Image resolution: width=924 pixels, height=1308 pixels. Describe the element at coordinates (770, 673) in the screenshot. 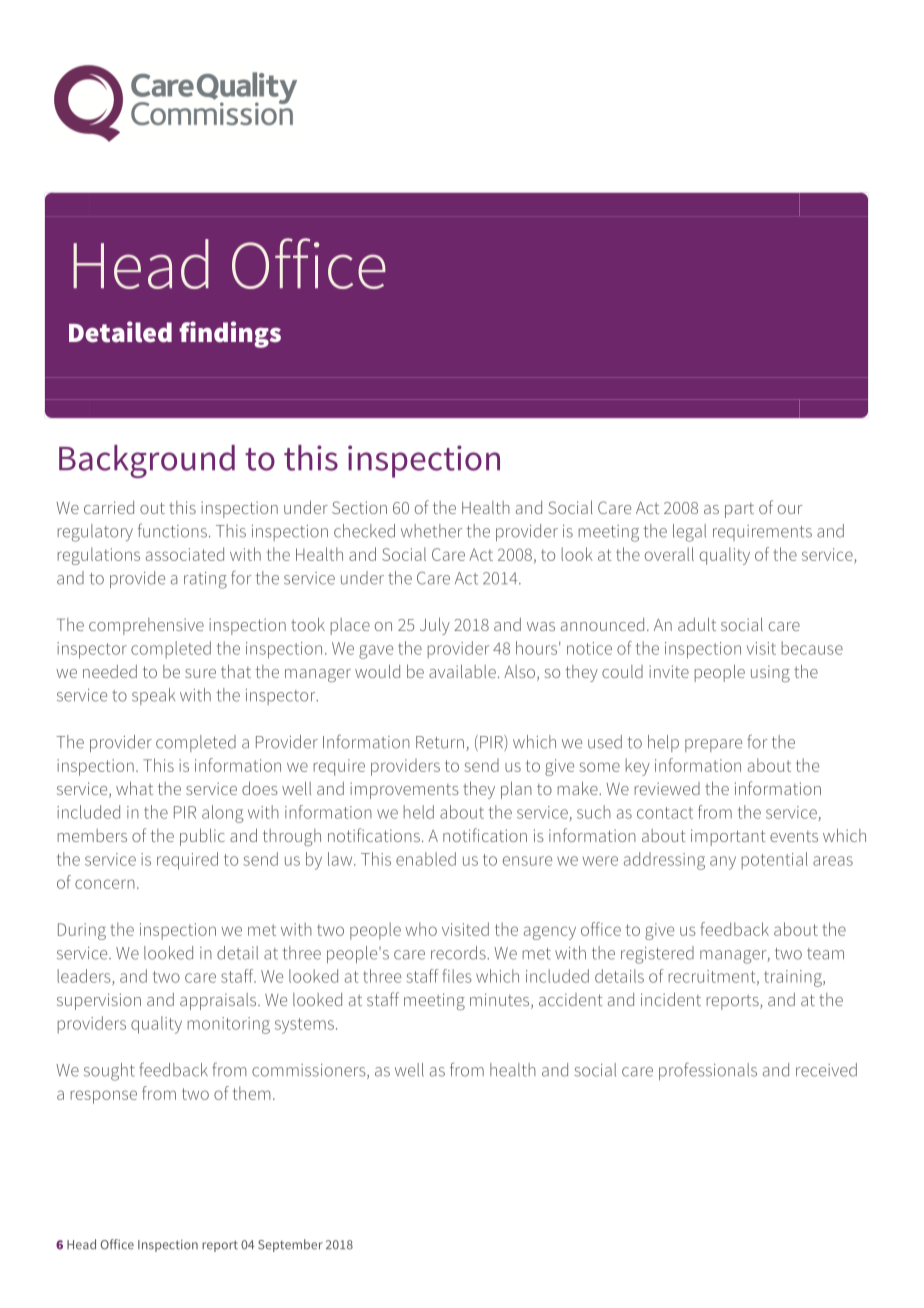

I see `using` at that location.
